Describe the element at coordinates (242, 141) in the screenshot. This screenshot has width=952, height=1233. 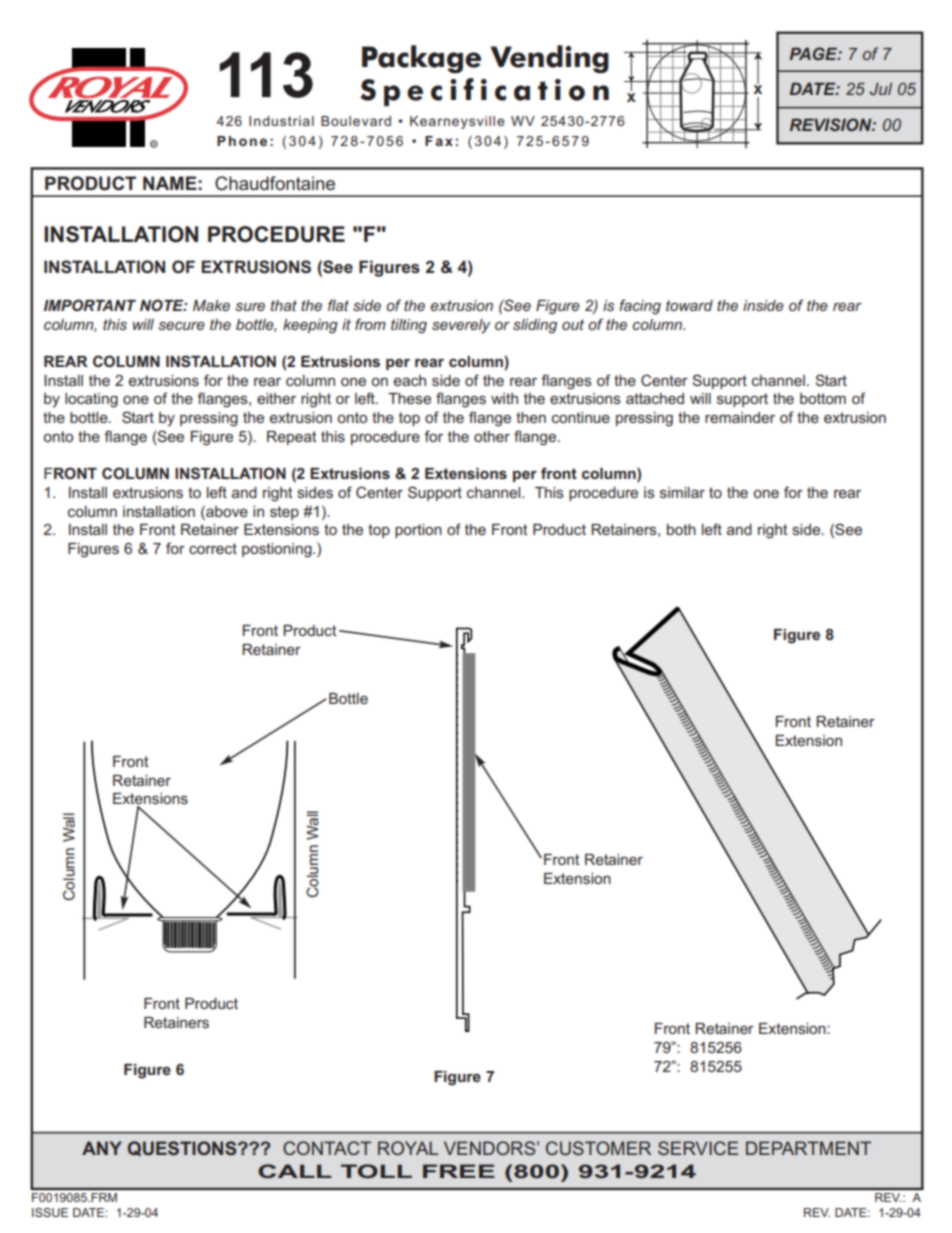
I see `Phone` at that location.
